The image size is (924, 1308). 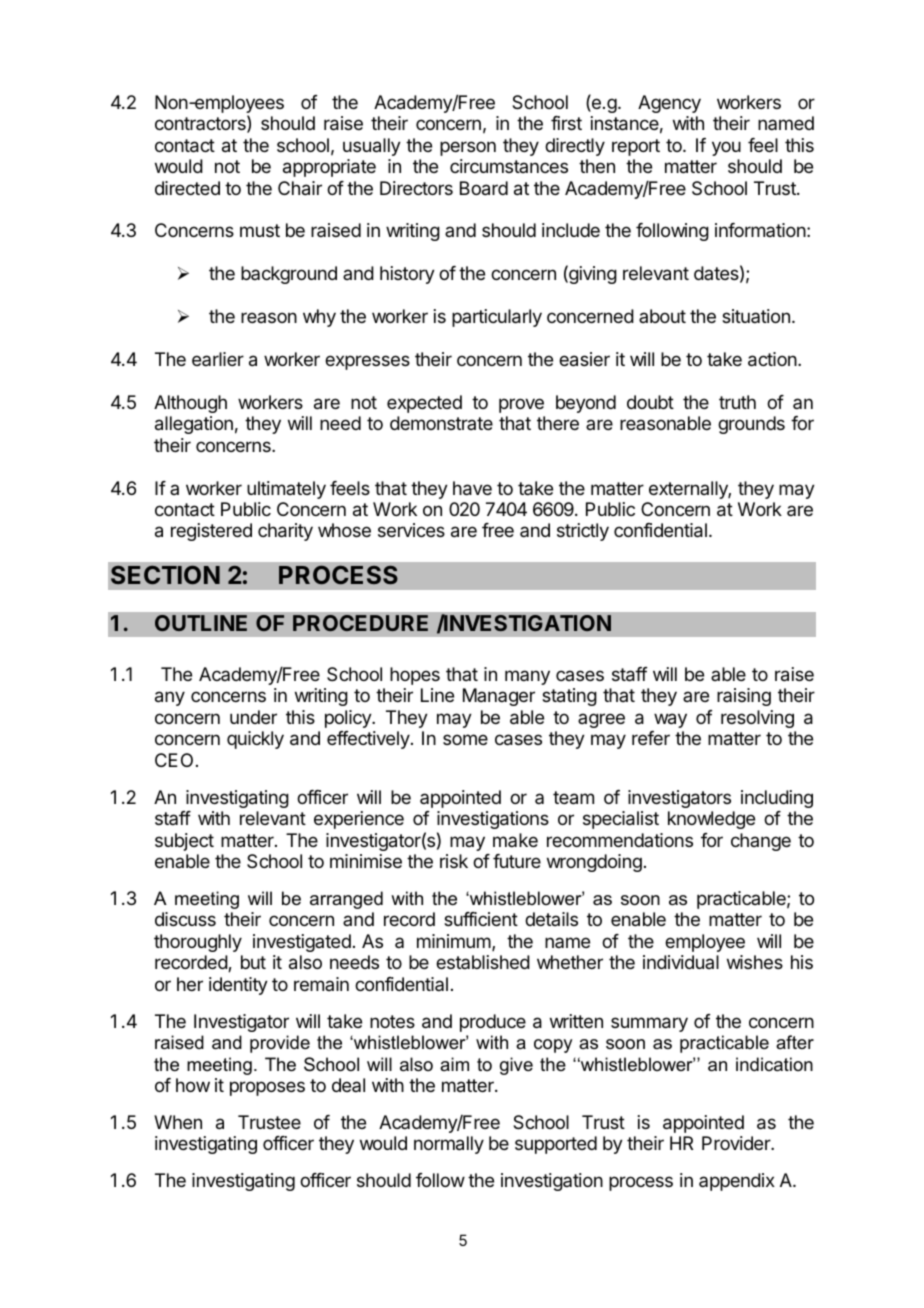 I want to click on make, so click(x=515, y=840).
